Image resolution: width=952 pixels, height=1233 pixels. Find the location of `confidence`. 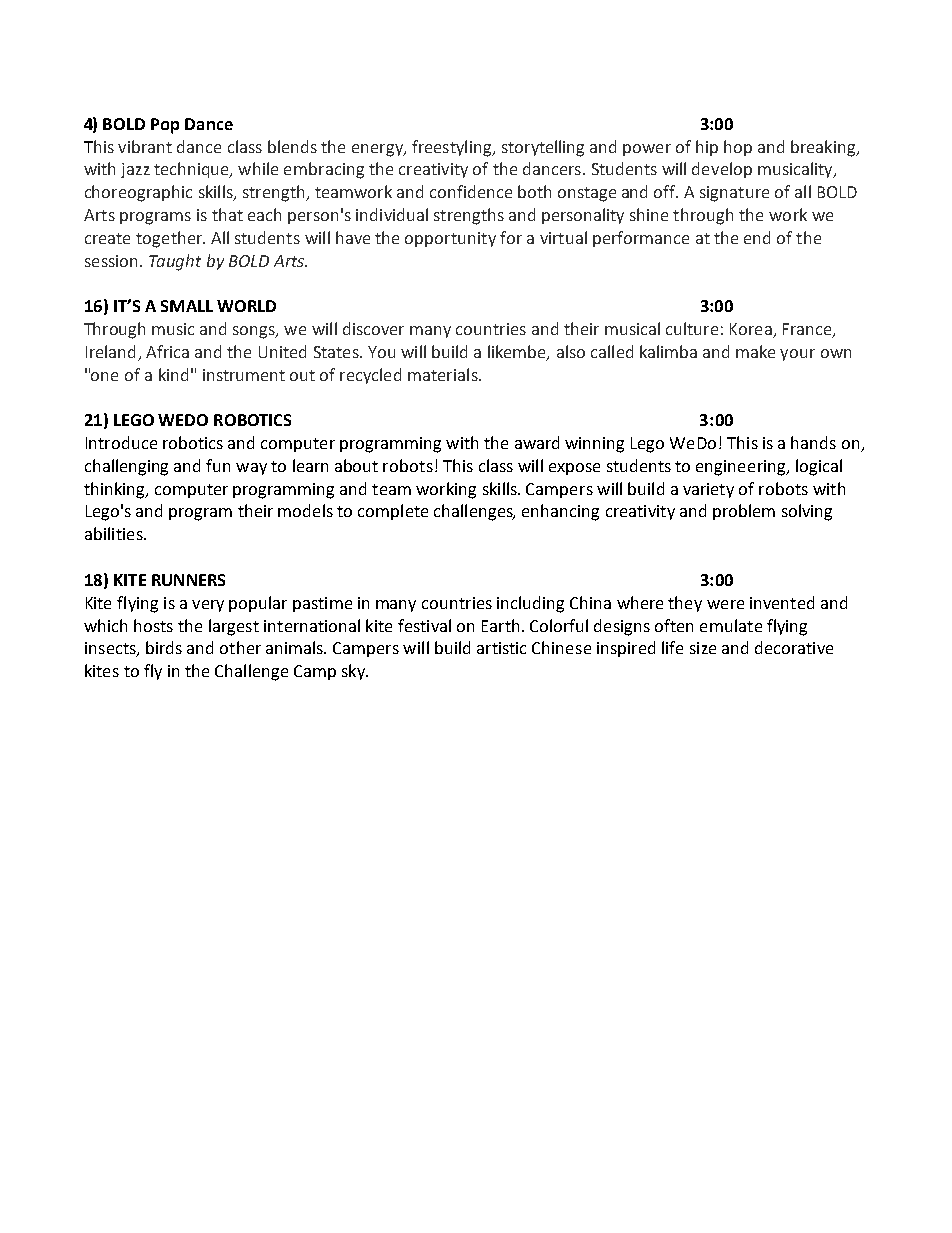

confidence is located at coordinates (471, 191).
